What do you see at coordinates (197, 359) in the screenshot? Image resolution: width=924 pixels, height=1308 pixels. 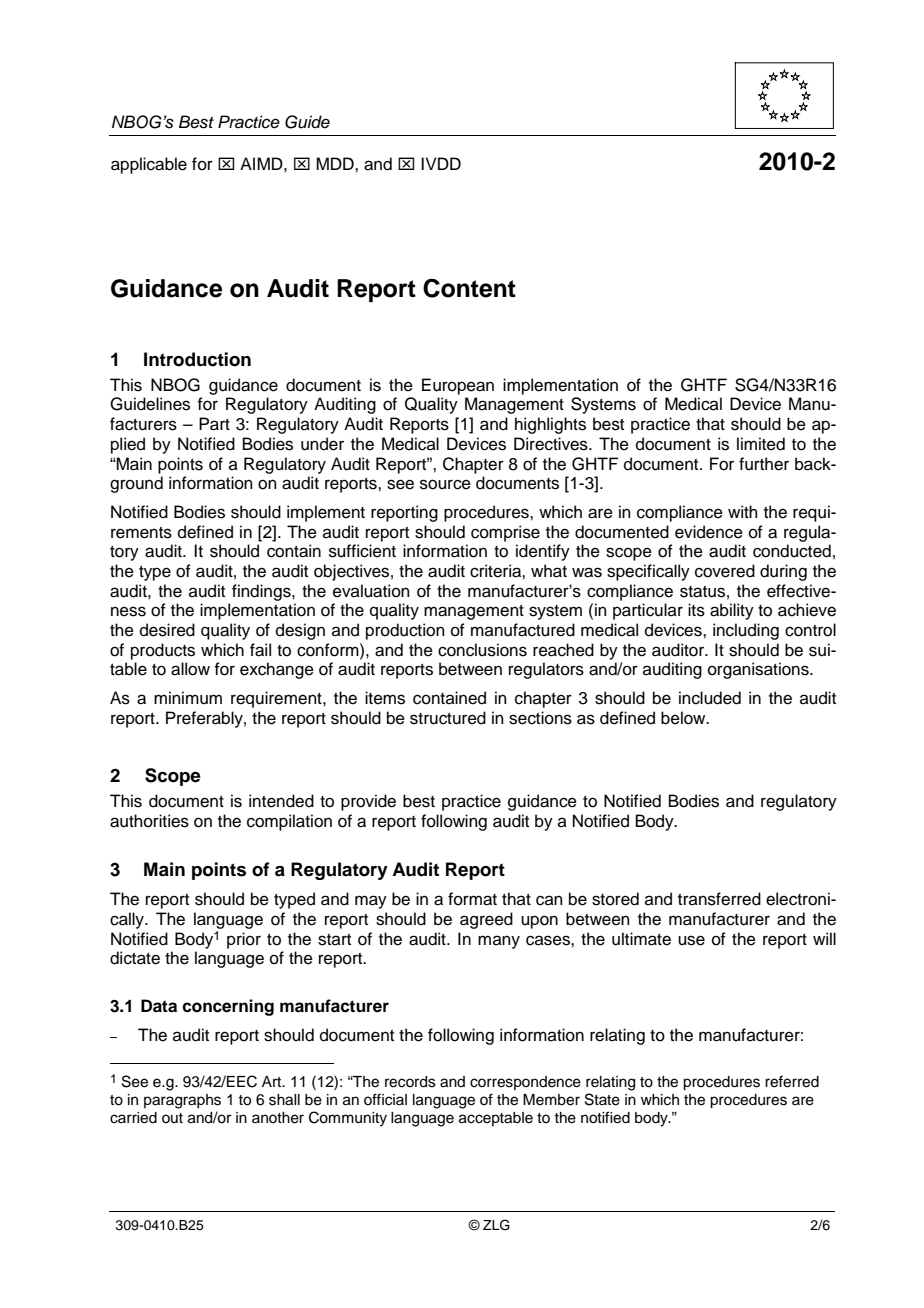 I see `Introduction` at bounding box center [197, 359].
